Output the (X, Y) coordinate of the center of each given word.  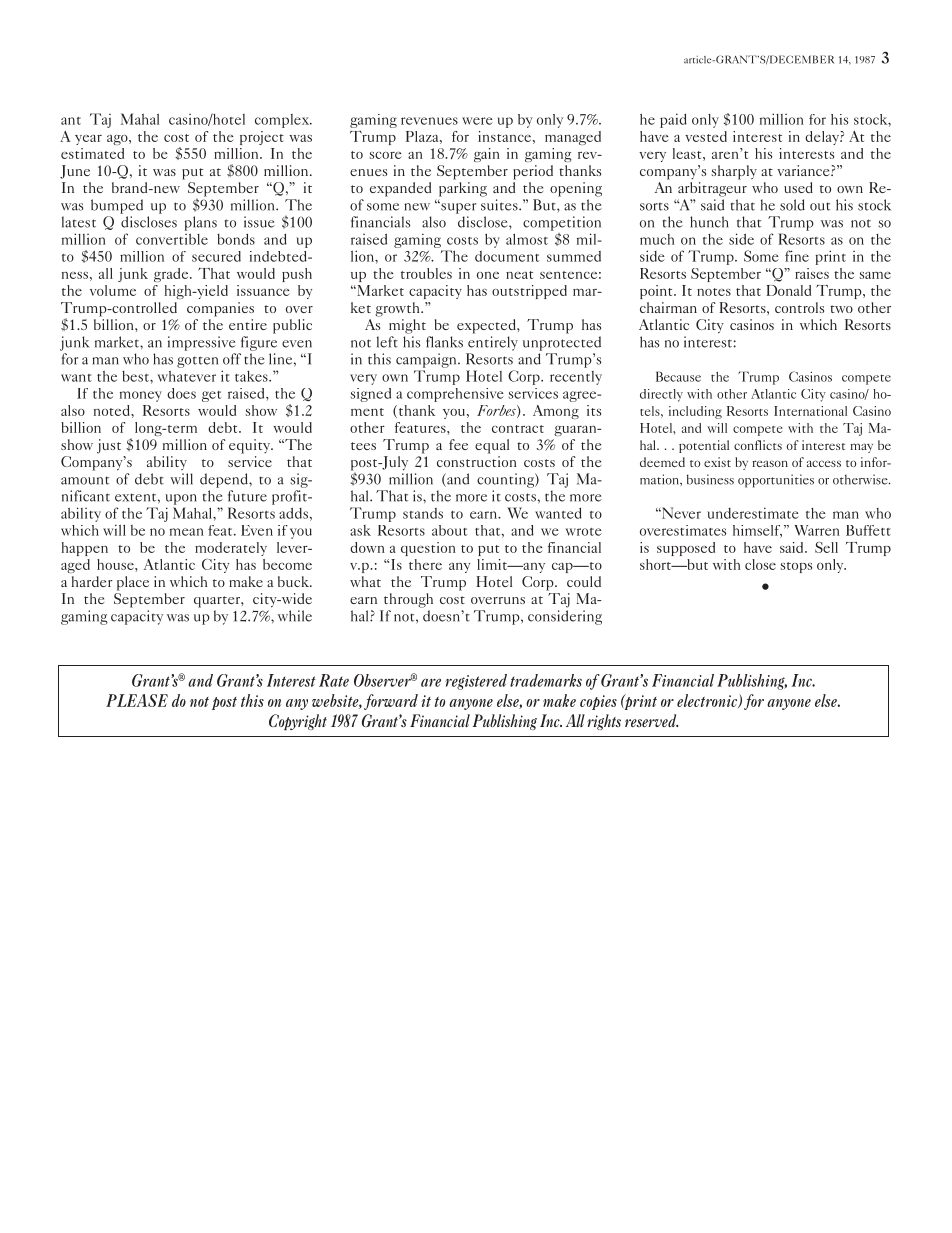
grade (172, 275)
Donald (788, 290)
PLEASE (137, 700)
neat (519, 275)
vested (706, 136)
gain (487, 155)
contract (518, 429)
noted (113, 410)
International (810, 411)
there (425, 564)
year (88, 140)
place (133, 583)
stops (796, 567)
